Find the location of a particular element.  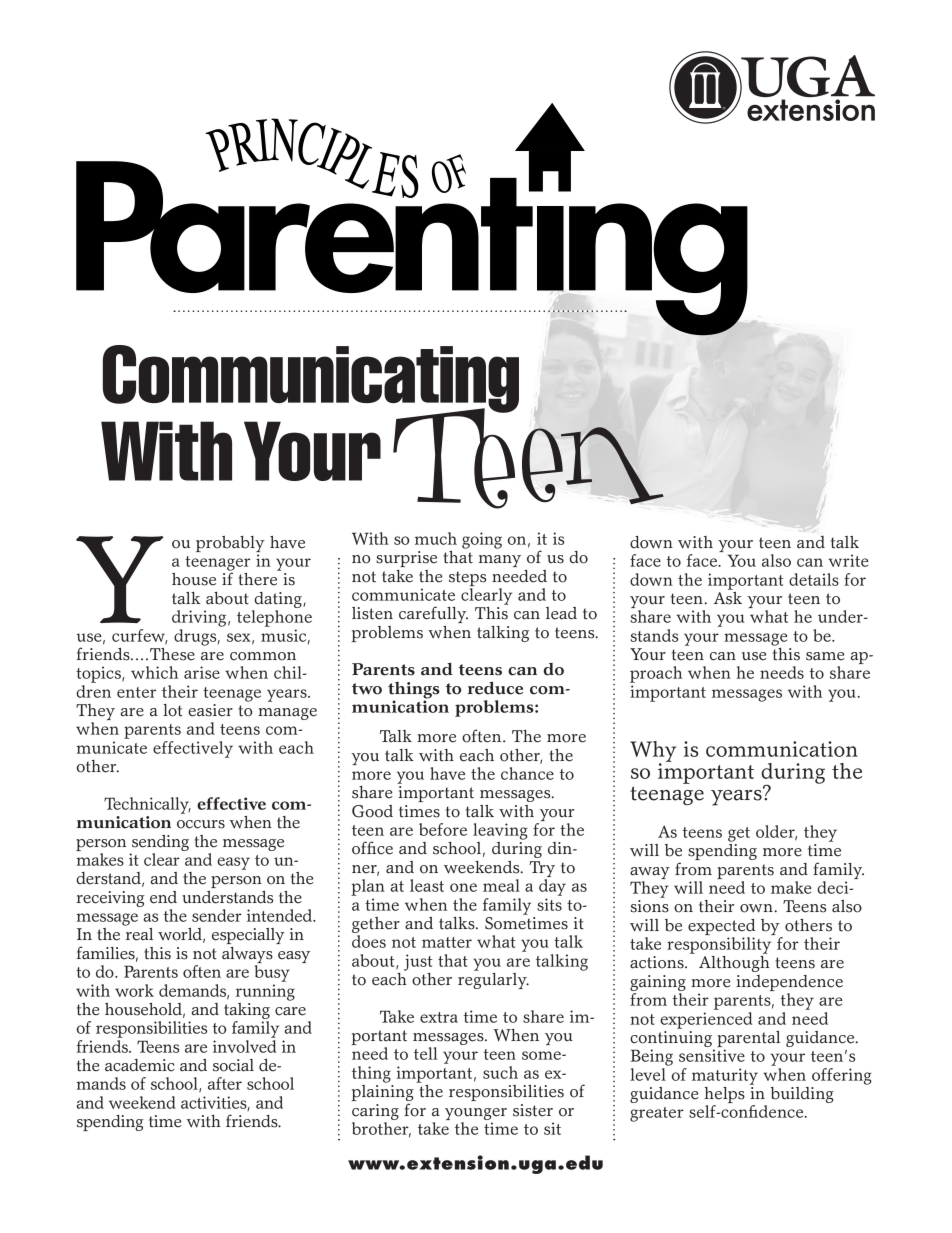

Ask is located at coordinates (728, 597).
